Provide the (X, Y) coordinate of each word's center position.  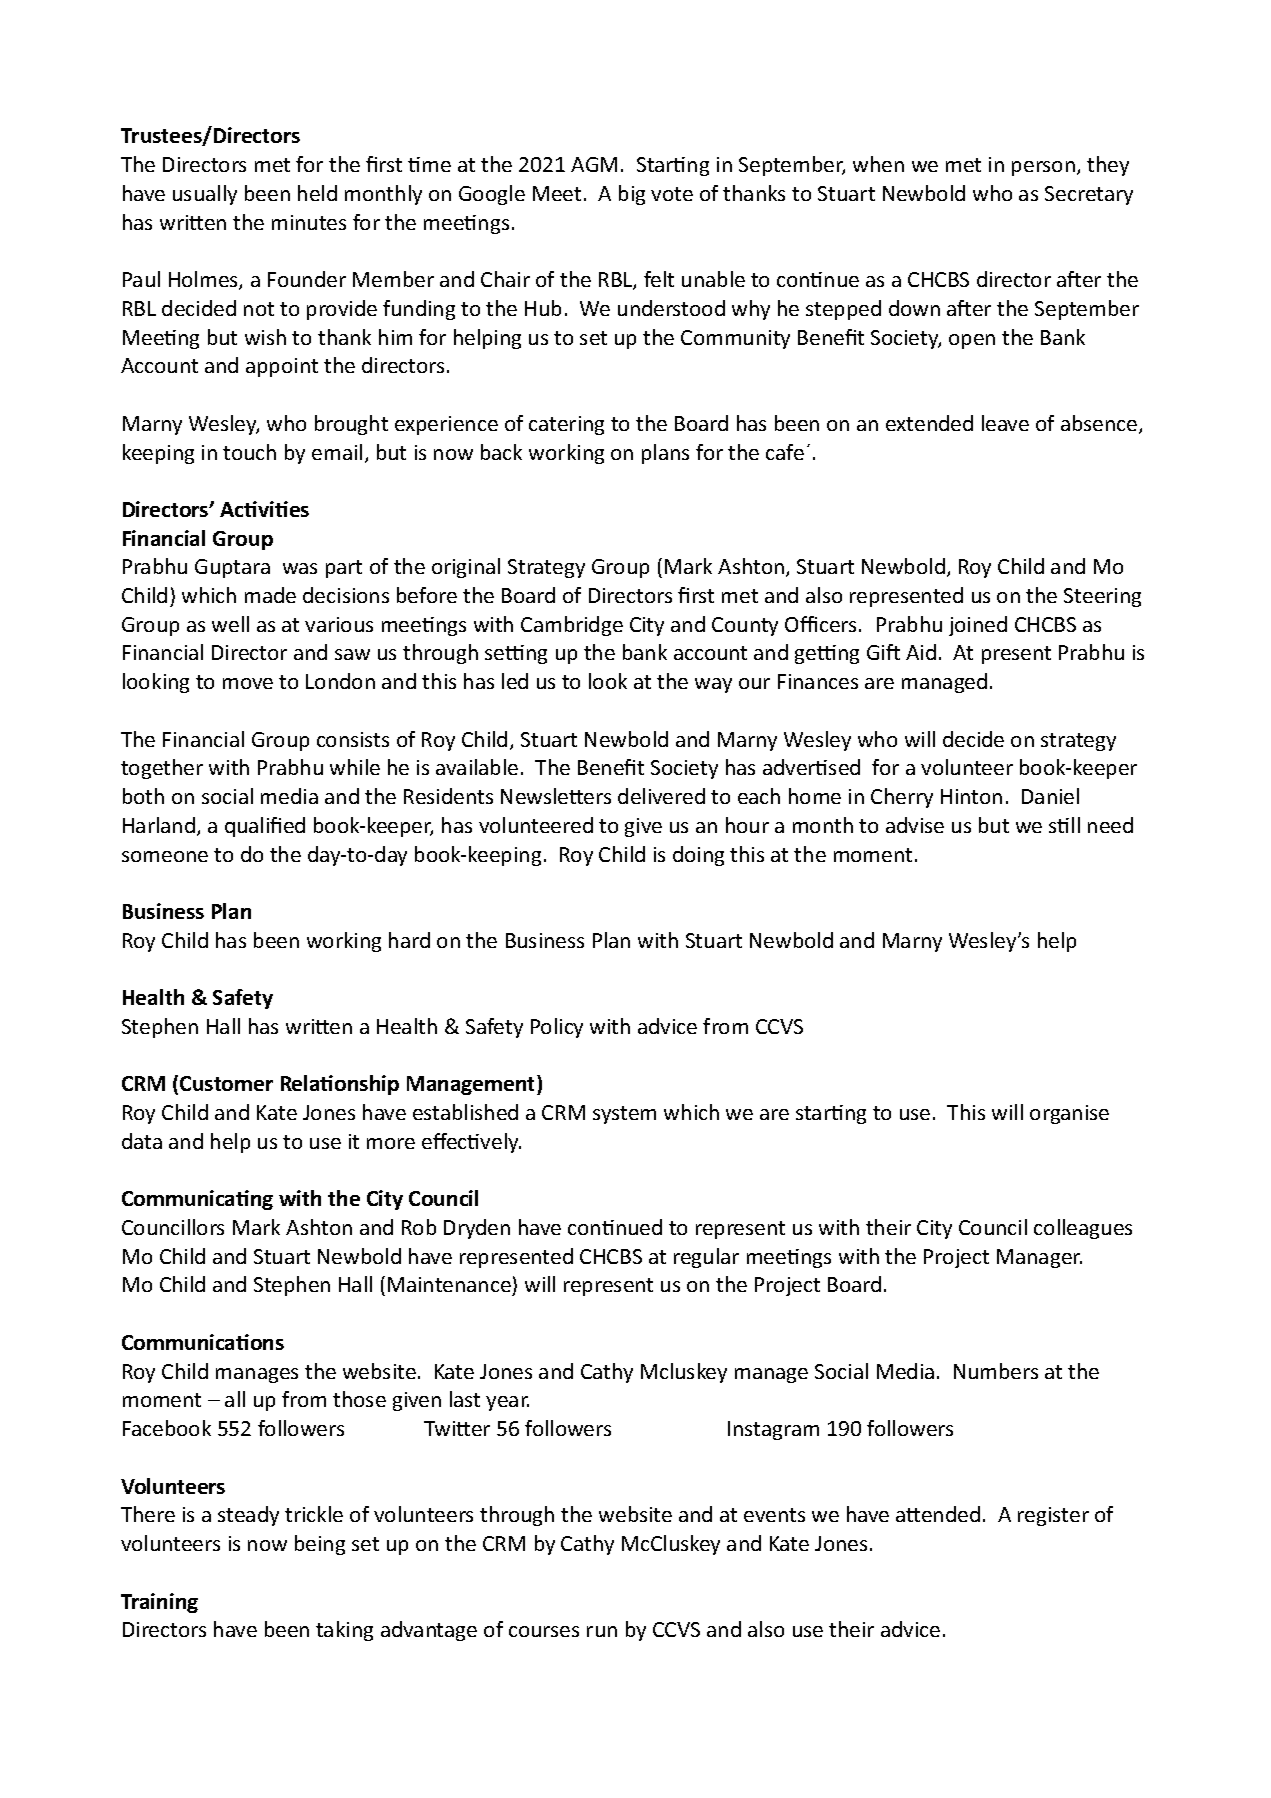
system (624, 1115)
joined (978, 626)
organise (1069, 1114)
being (320, 1545)
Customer (226, 1083)
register (1053, 1516)
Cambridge (572, 626)
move (248, 683)
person (1043, 168)
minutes (309, 222)
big (632, 195)
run (602, 1631)
